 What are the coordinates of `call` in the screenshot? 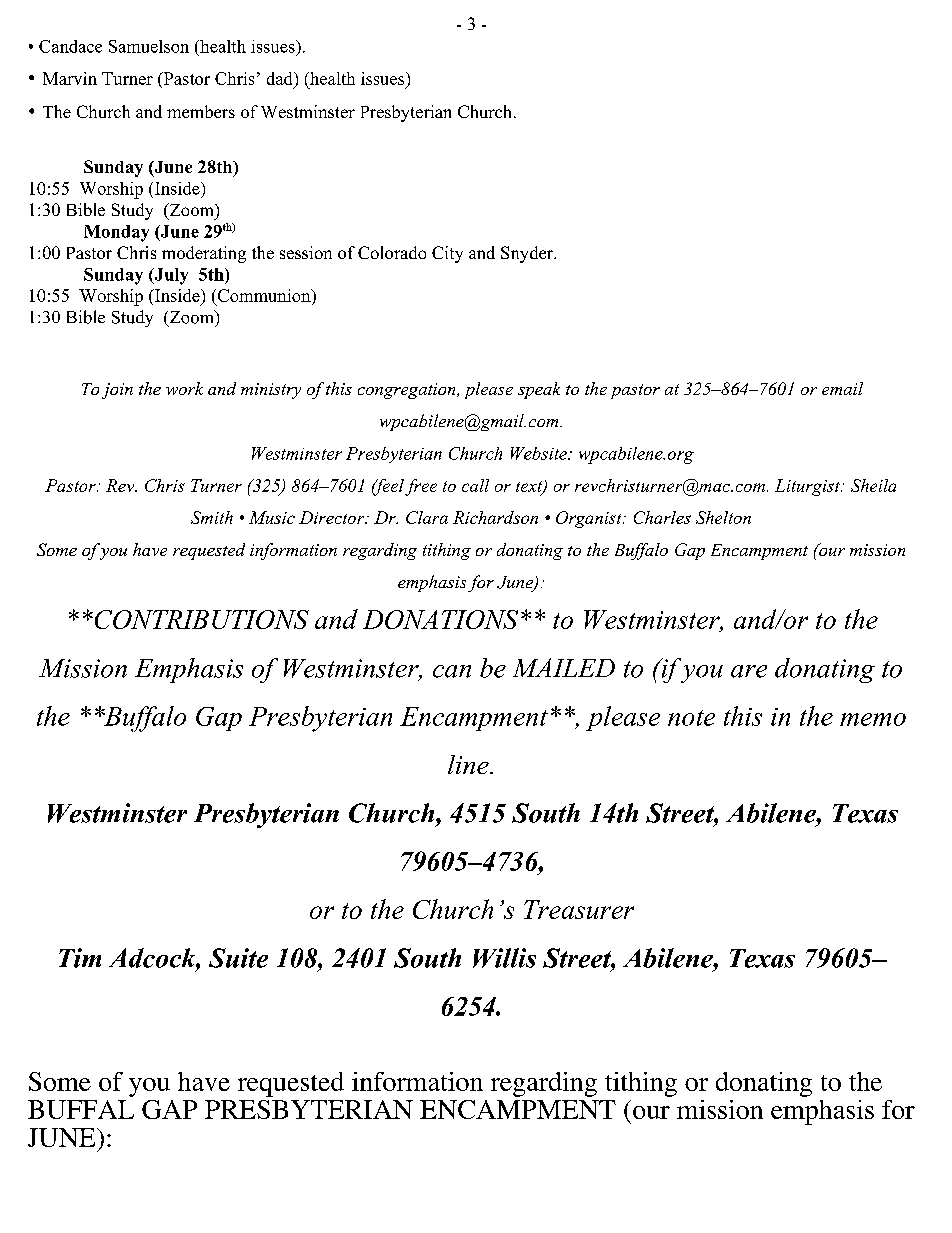 It's located at (475, 485).
